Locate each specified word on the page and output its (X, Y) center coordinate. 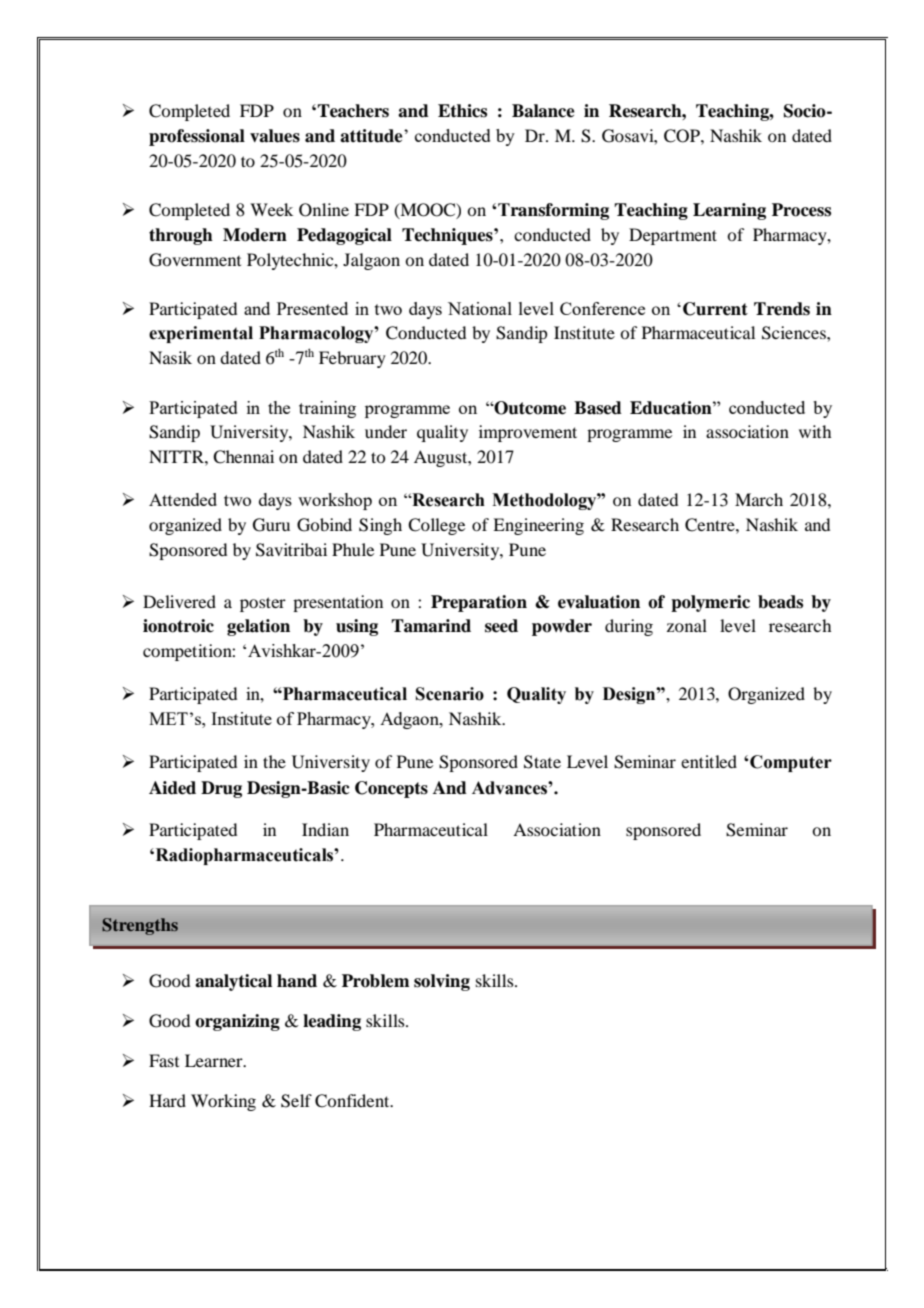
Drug (221, 789)
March (759, 499)
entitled (709, 761)
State (542, 762)
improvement (528, 433)
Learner (215, 1060)
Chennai (243, 457)
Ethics (462, 111)
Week (271, 209)
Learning (729, 211)
